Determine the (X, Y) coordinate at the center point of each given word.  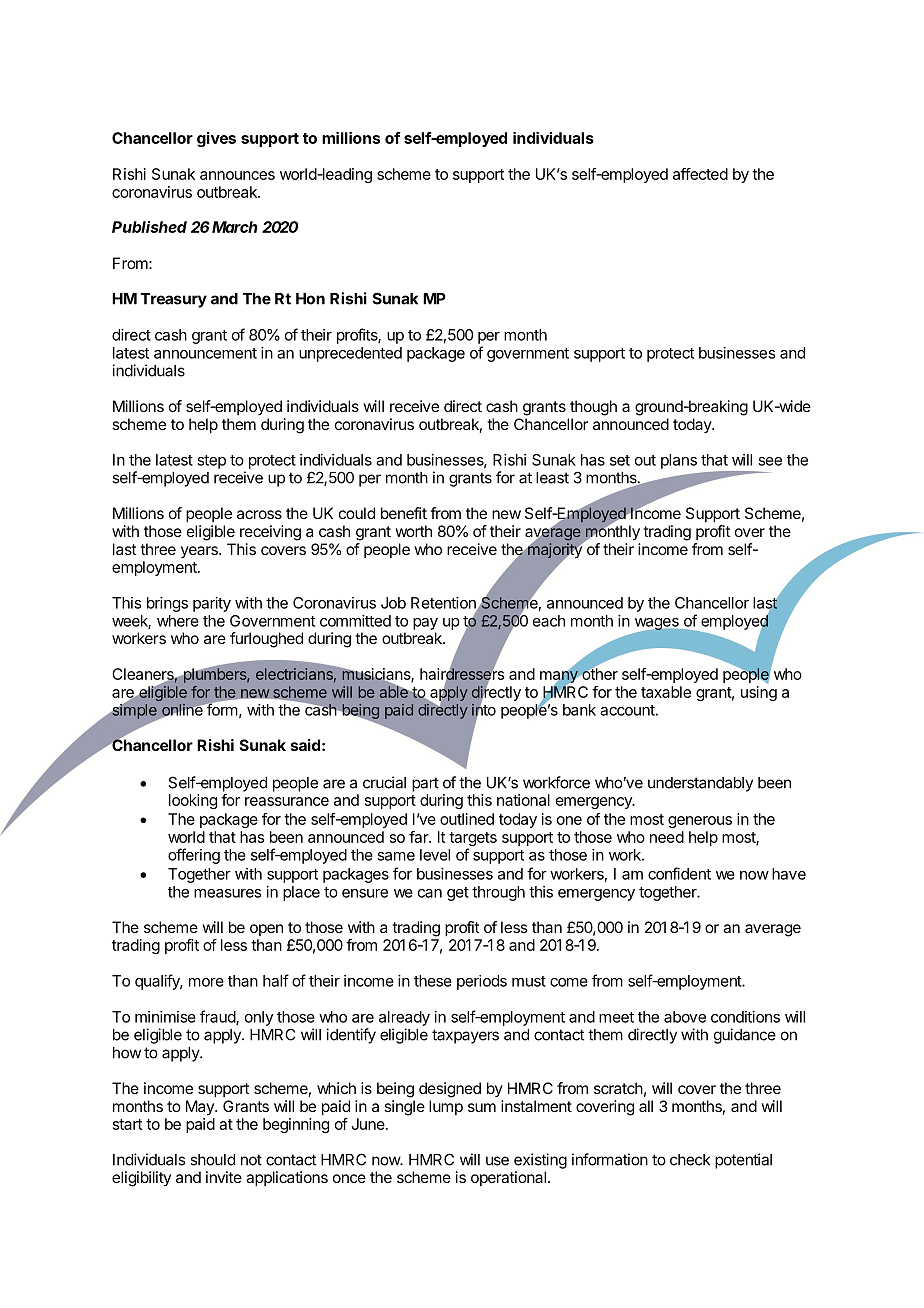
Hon (310, 299)
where (178, 621)
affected (700, 174)
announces (237, 175)
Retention (444, 604)
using (759, 693)
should (212, 1160)
